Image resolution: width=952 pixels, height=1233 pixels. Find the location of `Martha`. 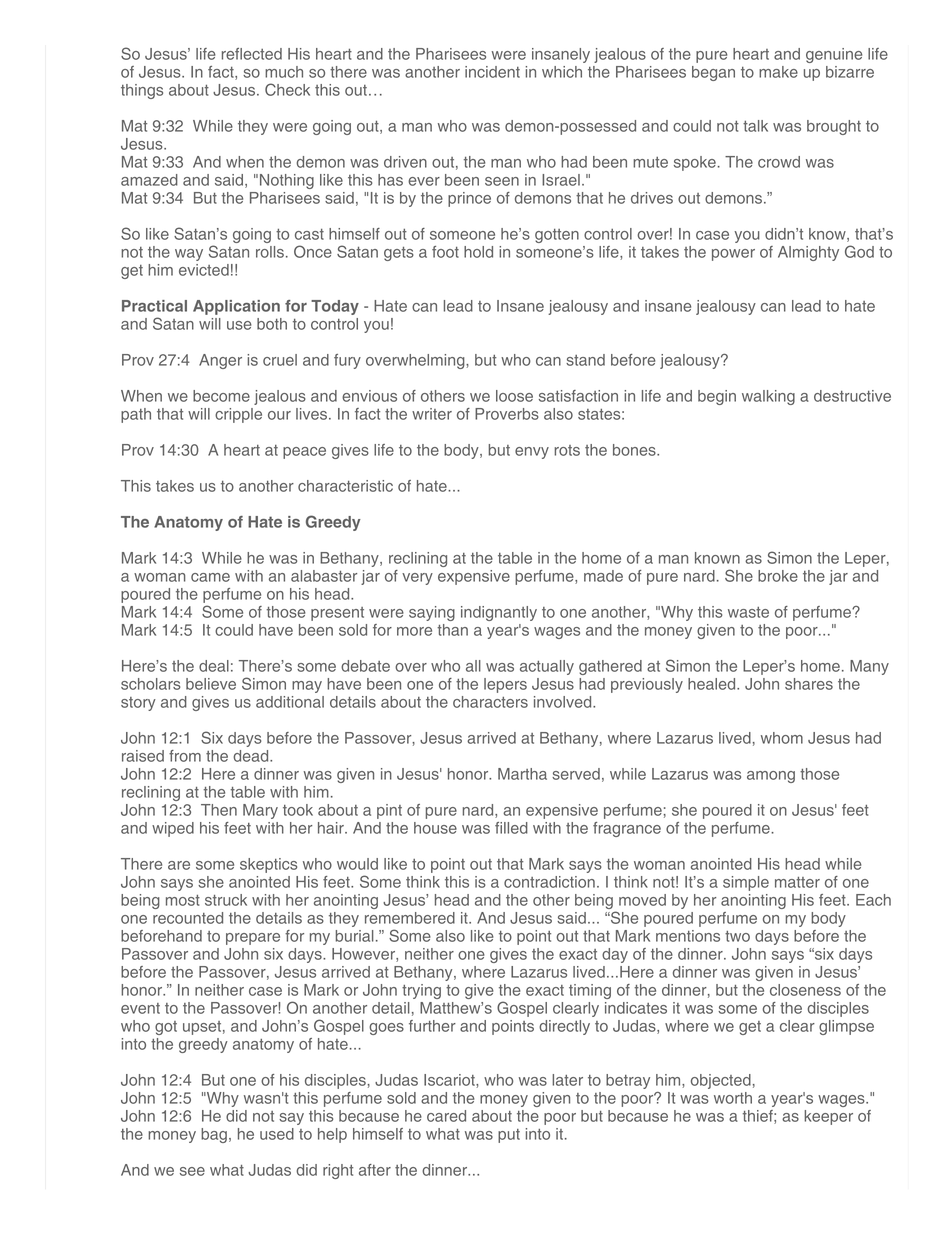

Martha is located at coordinates (522, 774).
